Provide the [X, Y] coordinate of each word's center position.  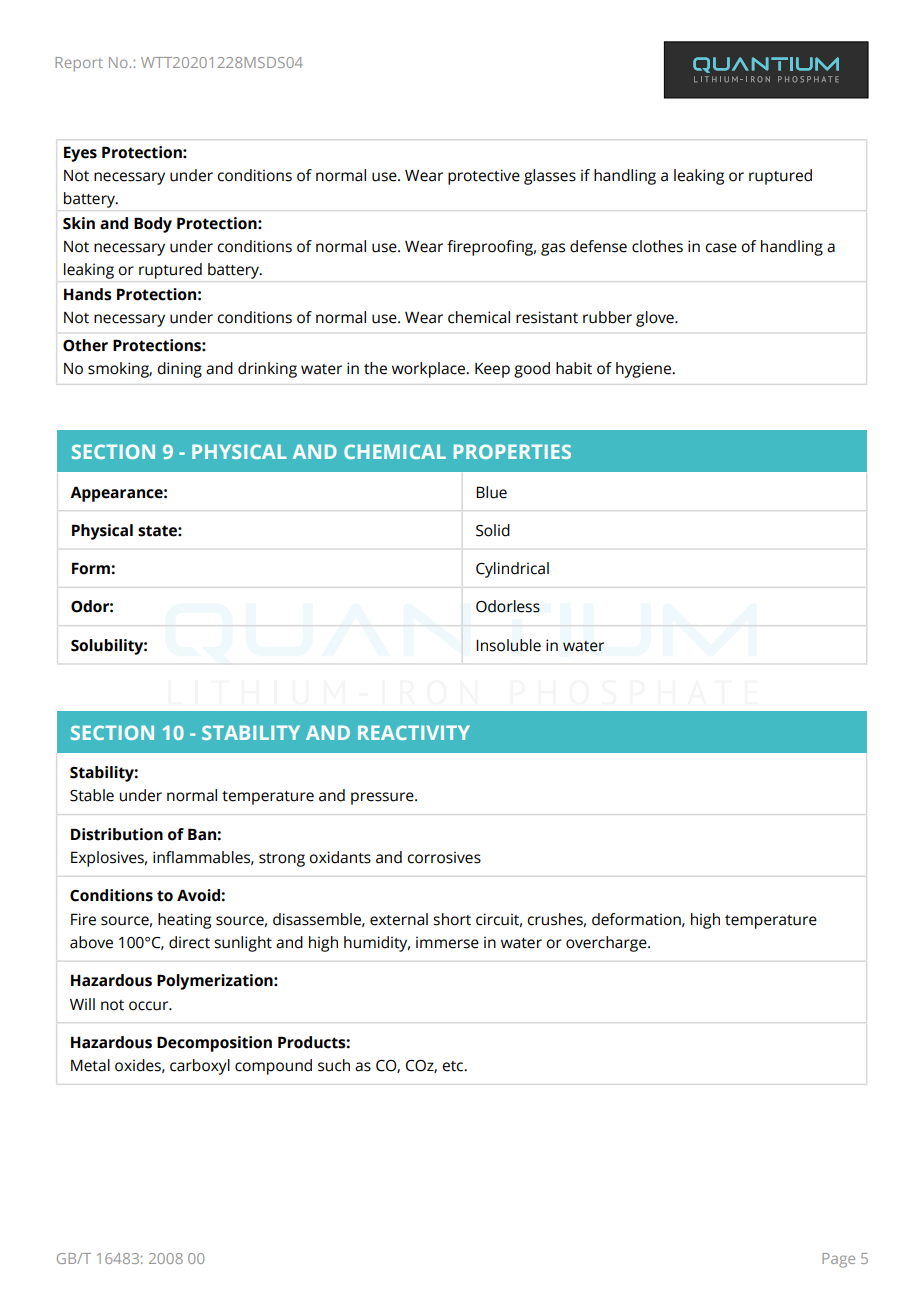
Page [838, 1260]
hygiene [645, 370]
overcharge [607, 944]
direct [189, 942]
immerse [447, 942]
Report [79, 64]
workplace [430, 370]
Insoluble [508, 645]
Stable [92, 795]
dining [179, 370]
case [721, 248]
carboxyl [200, 1067]
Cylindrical [512, 570]
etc [454, 1066]
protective [484, 177]
